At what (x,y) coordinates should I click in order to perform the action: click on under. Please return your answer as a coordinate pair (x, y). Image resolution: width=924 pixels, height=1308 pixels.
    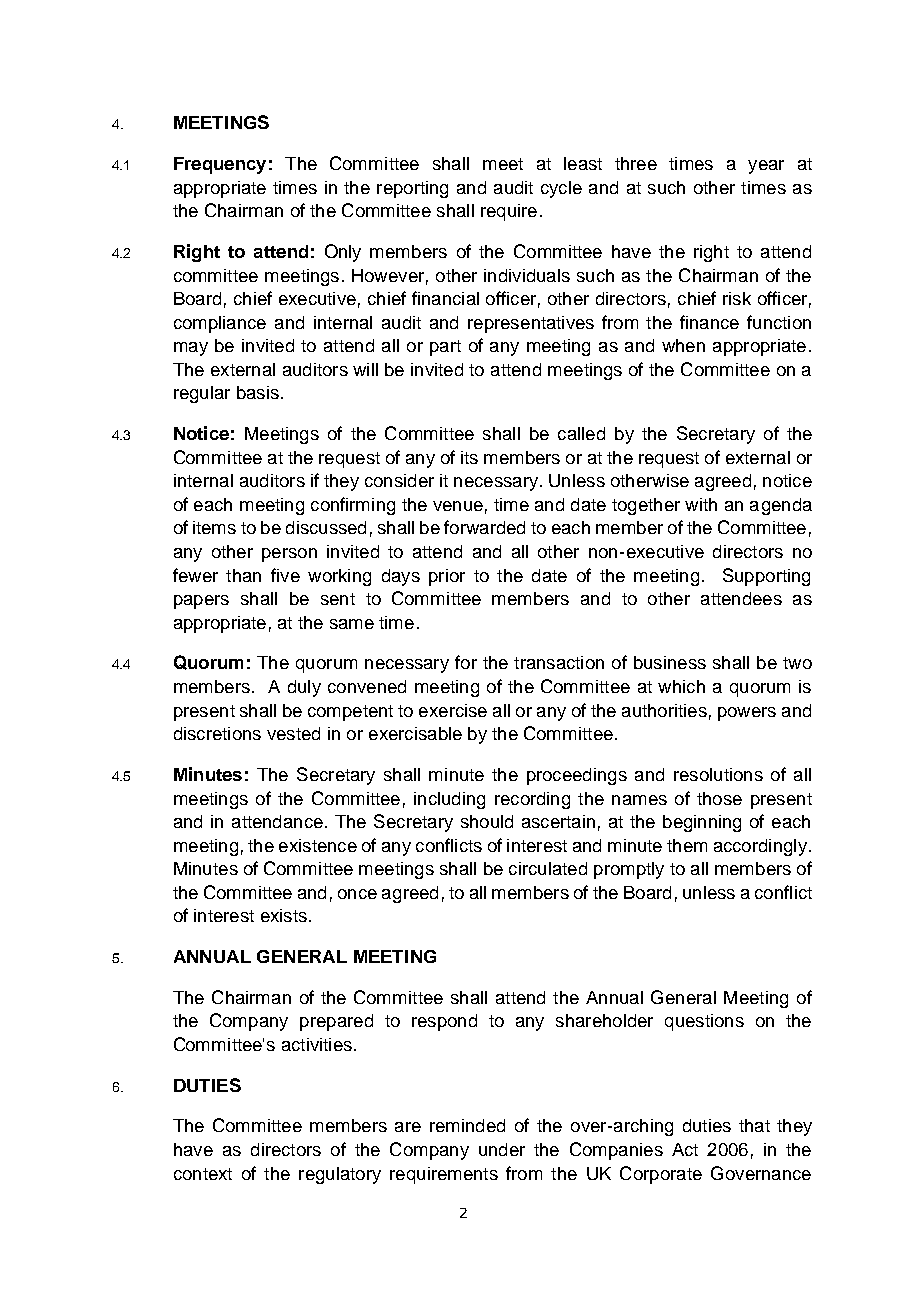
    Looking at the image, I should click on (502, 1149).
